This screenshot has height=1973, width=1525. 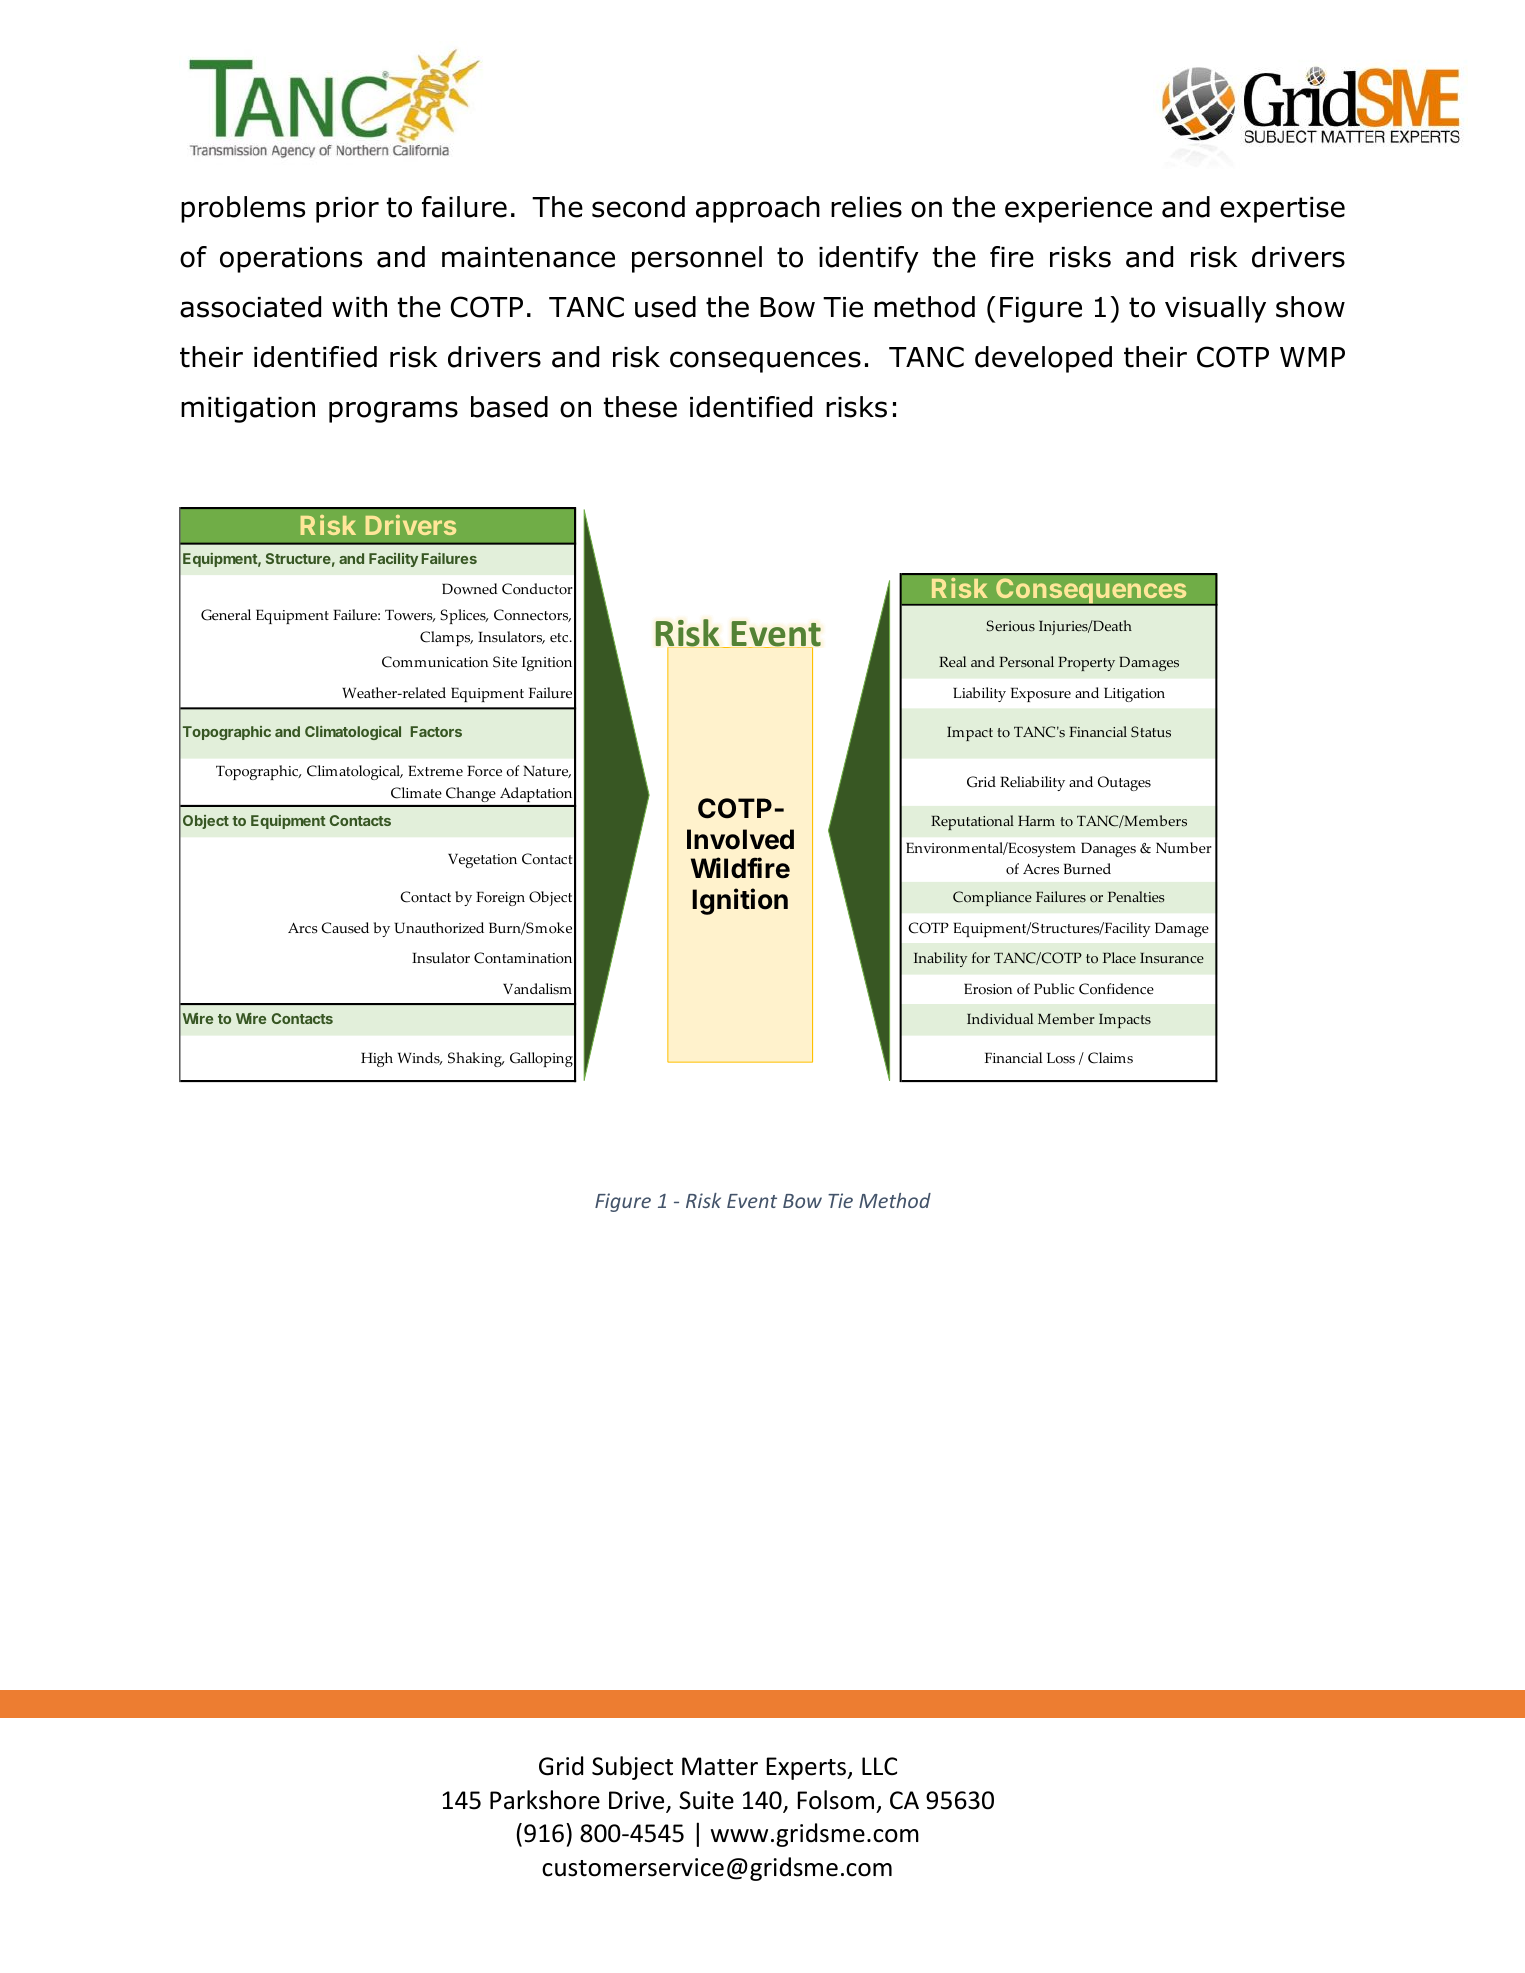 What do you see at coordinates (758, 209) in the screenshot?
I see `approach` at bounding box center [758, 209].
